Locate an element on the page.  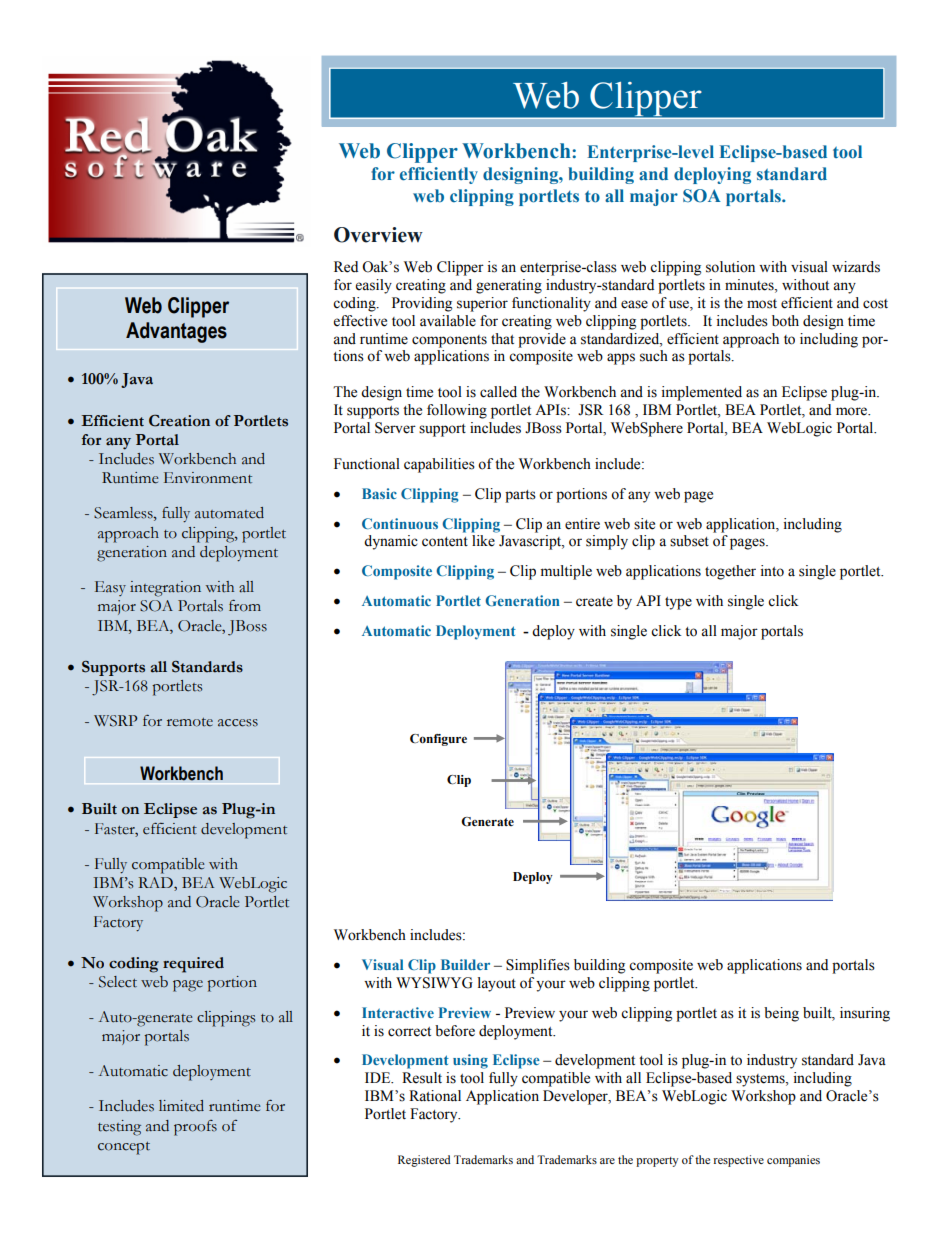
Advantages is located at coordinates (176, 332).
